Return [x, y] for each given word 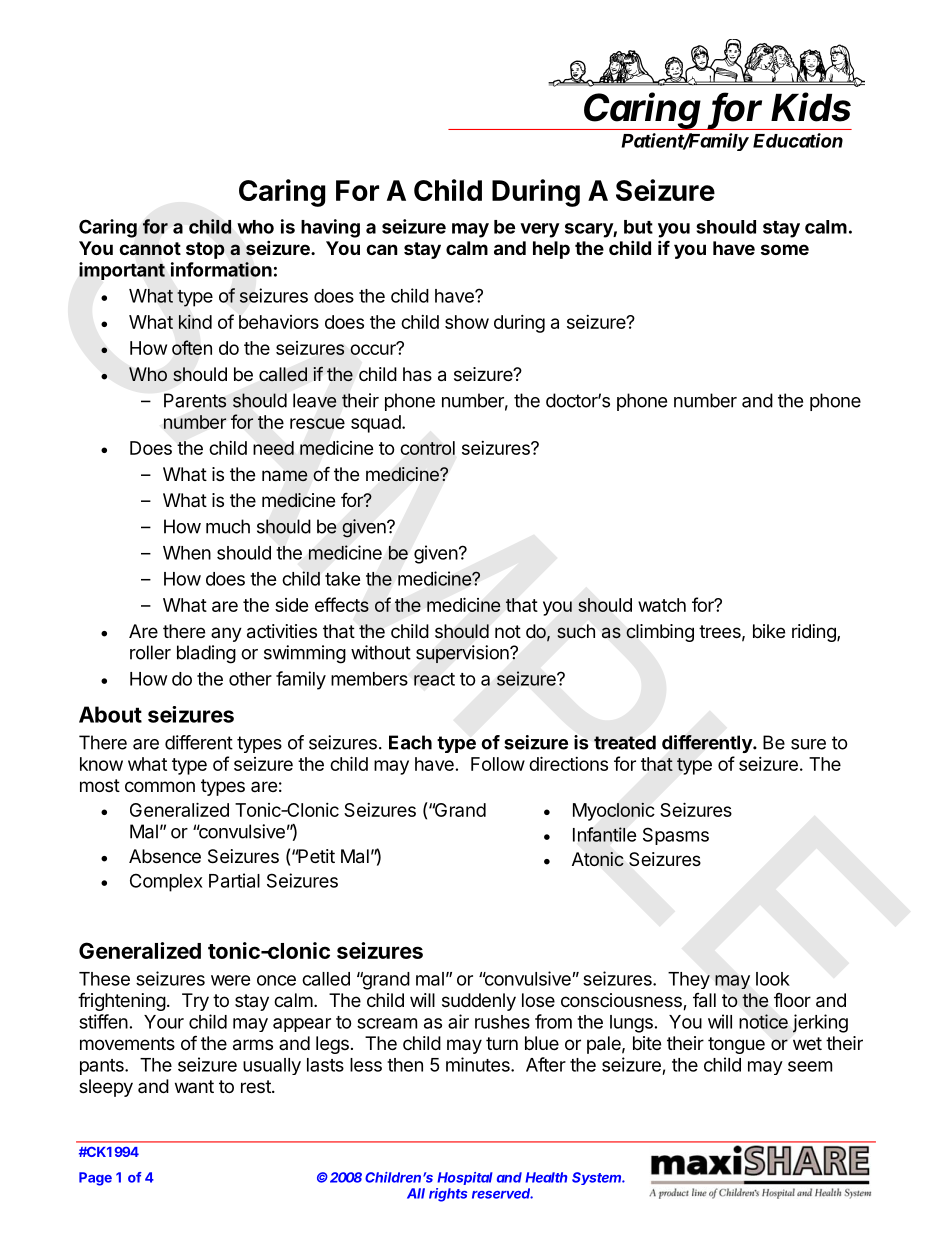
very [540, 230]
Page [95, 1179]
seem [810, 1066]
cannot [150, 248]
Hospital [465, 1178]
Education [798, 140]
